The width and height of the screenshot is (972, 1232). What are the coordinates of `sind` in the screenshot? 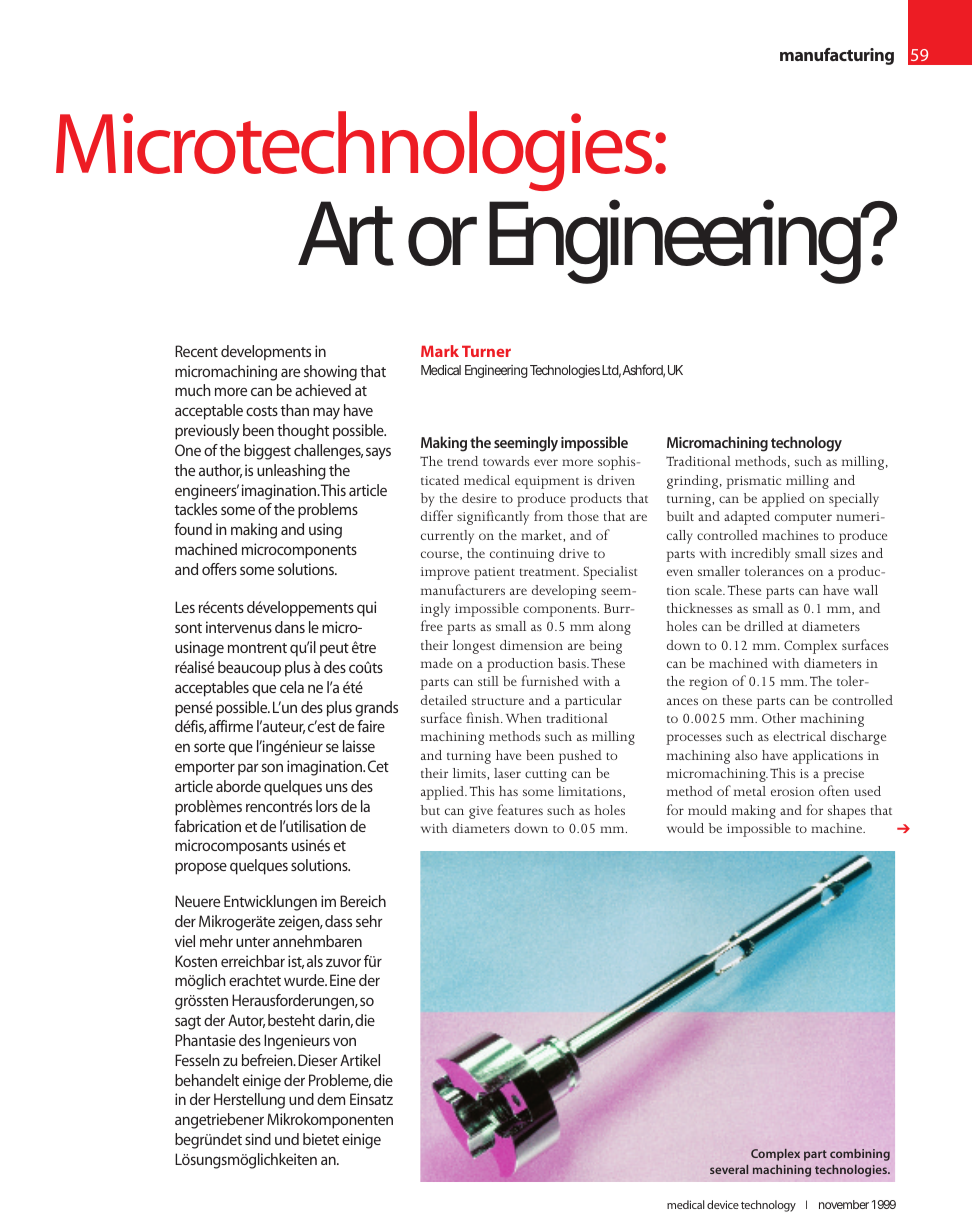 It's located at (258, 1139).
